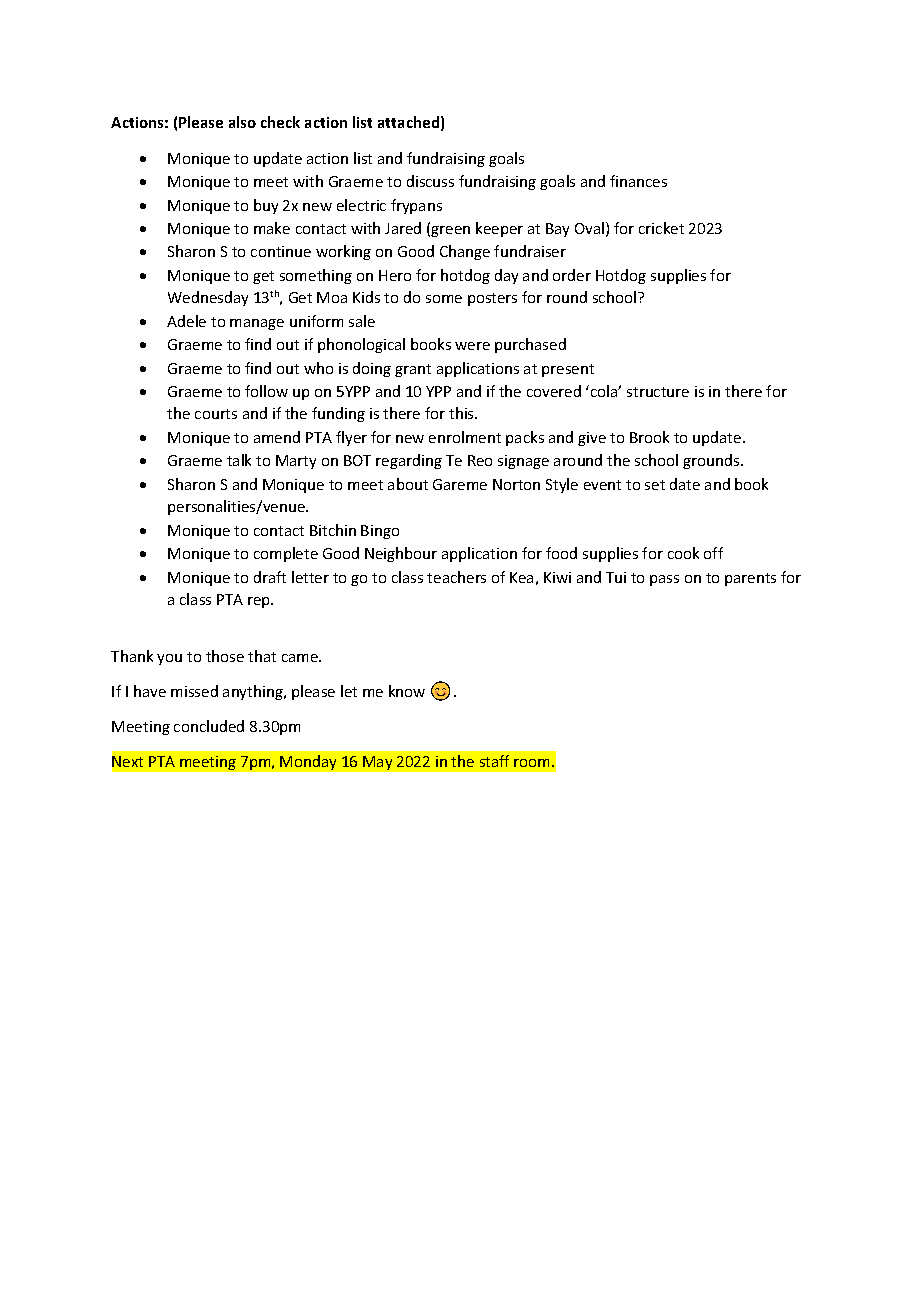 The image size is (924, 1308). I want to click on concluded, so click(209, 726).
